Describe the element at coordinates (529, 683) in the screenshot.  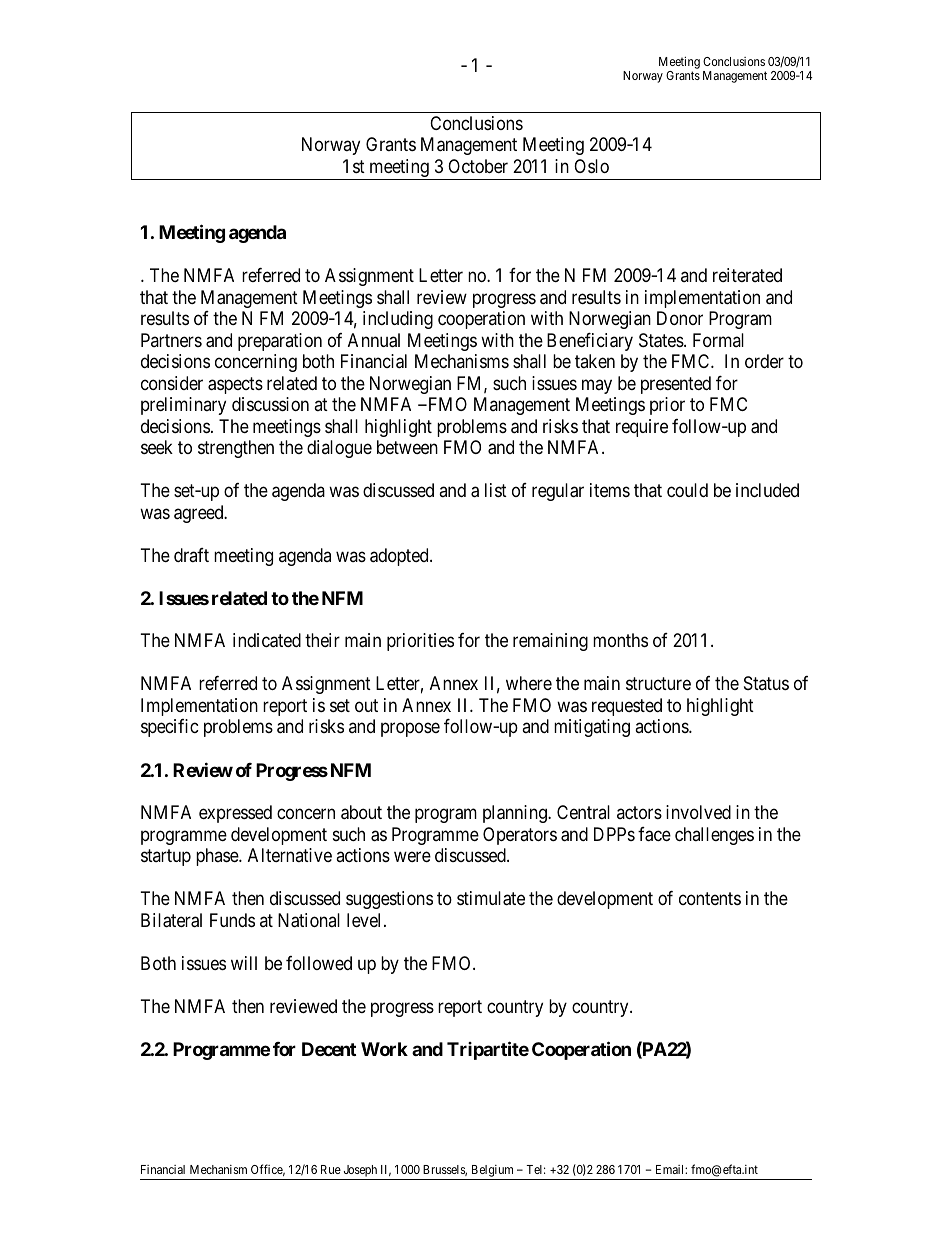
I see `where` at that location.
